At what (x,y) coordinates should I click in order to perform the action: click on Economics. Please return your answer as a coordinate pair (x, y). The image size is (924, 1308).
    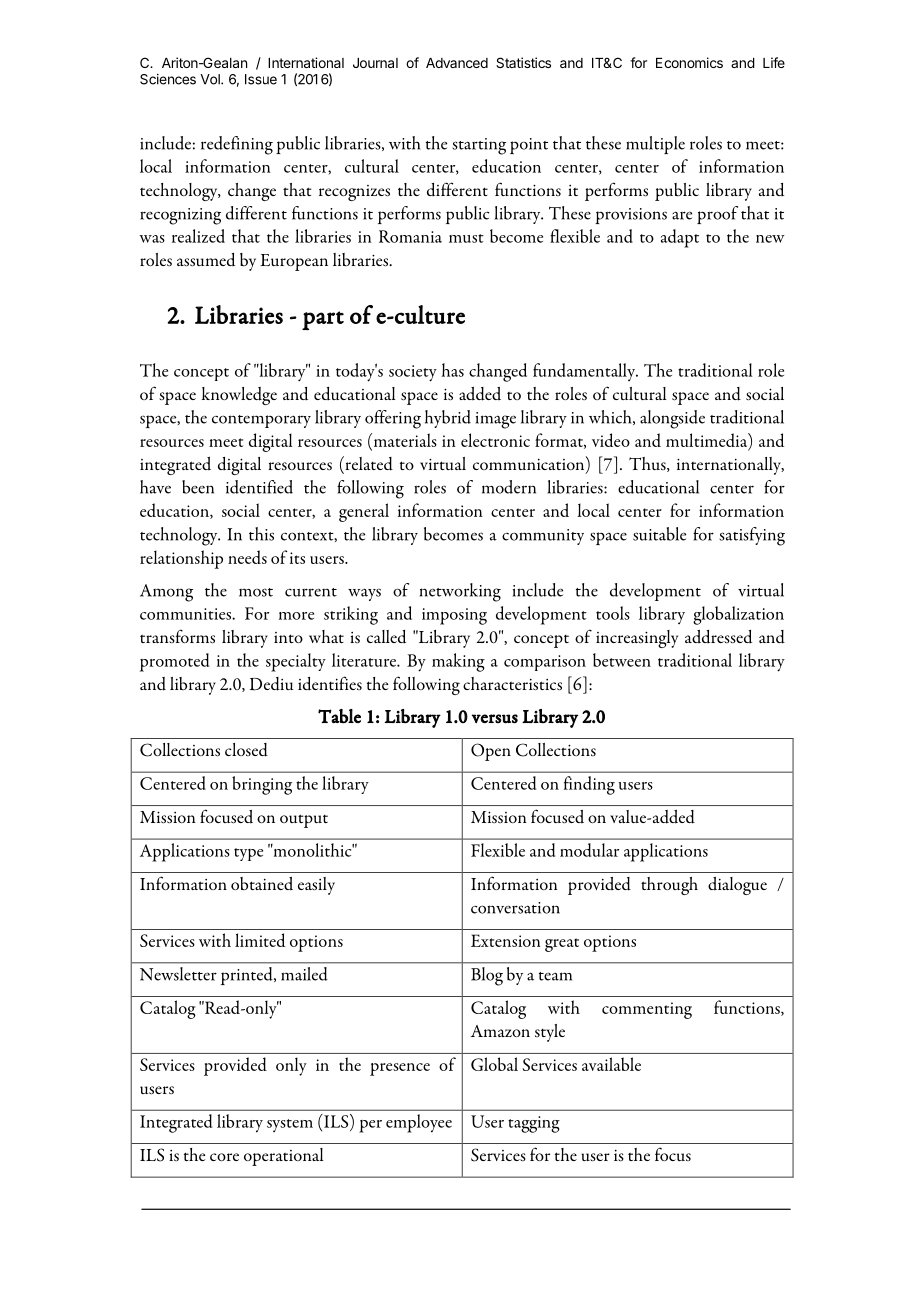
    Looking at the image, I should click on (689, 62).
